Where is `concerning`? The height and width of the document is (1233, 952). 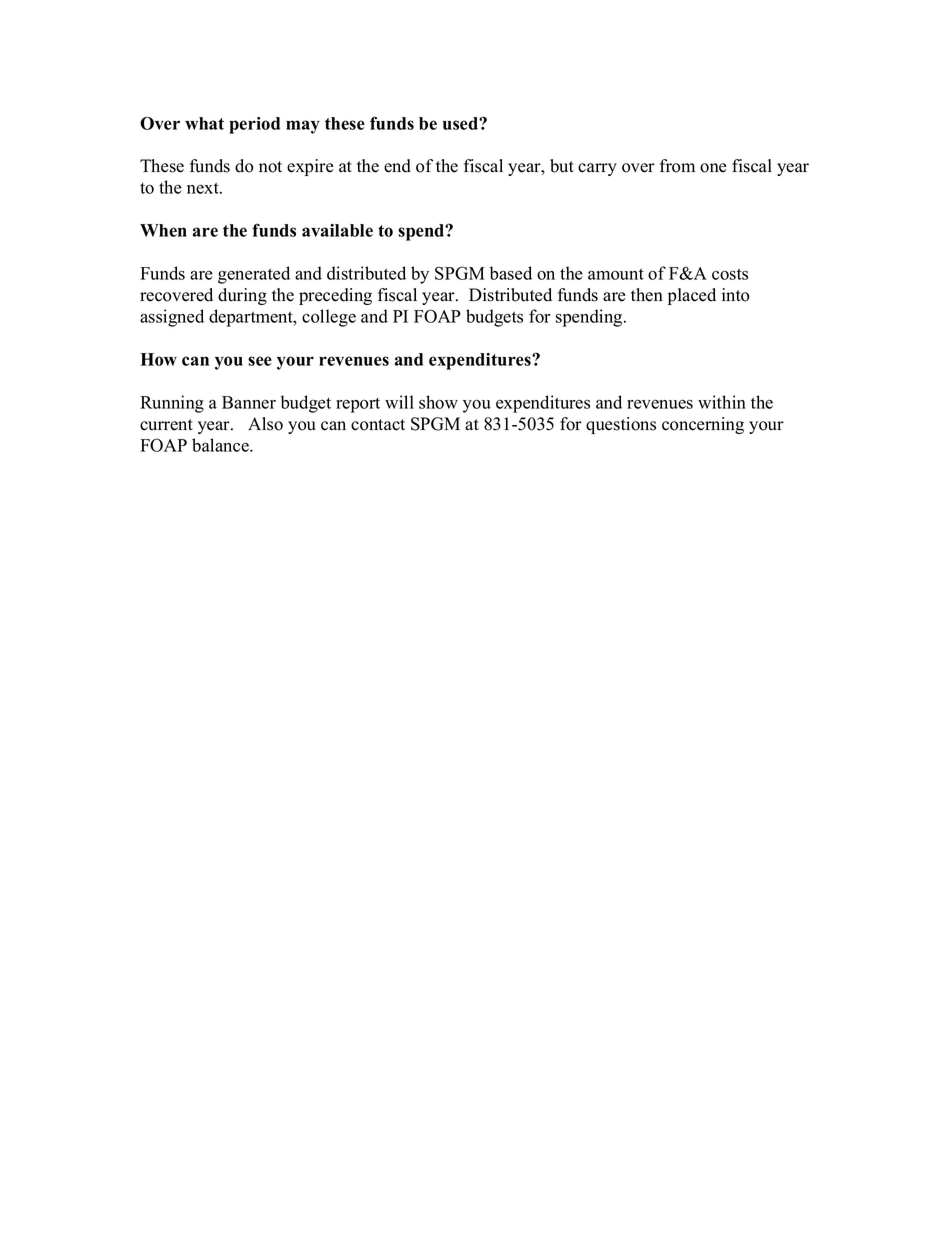 concerning is located at coordinates (703, 425).
